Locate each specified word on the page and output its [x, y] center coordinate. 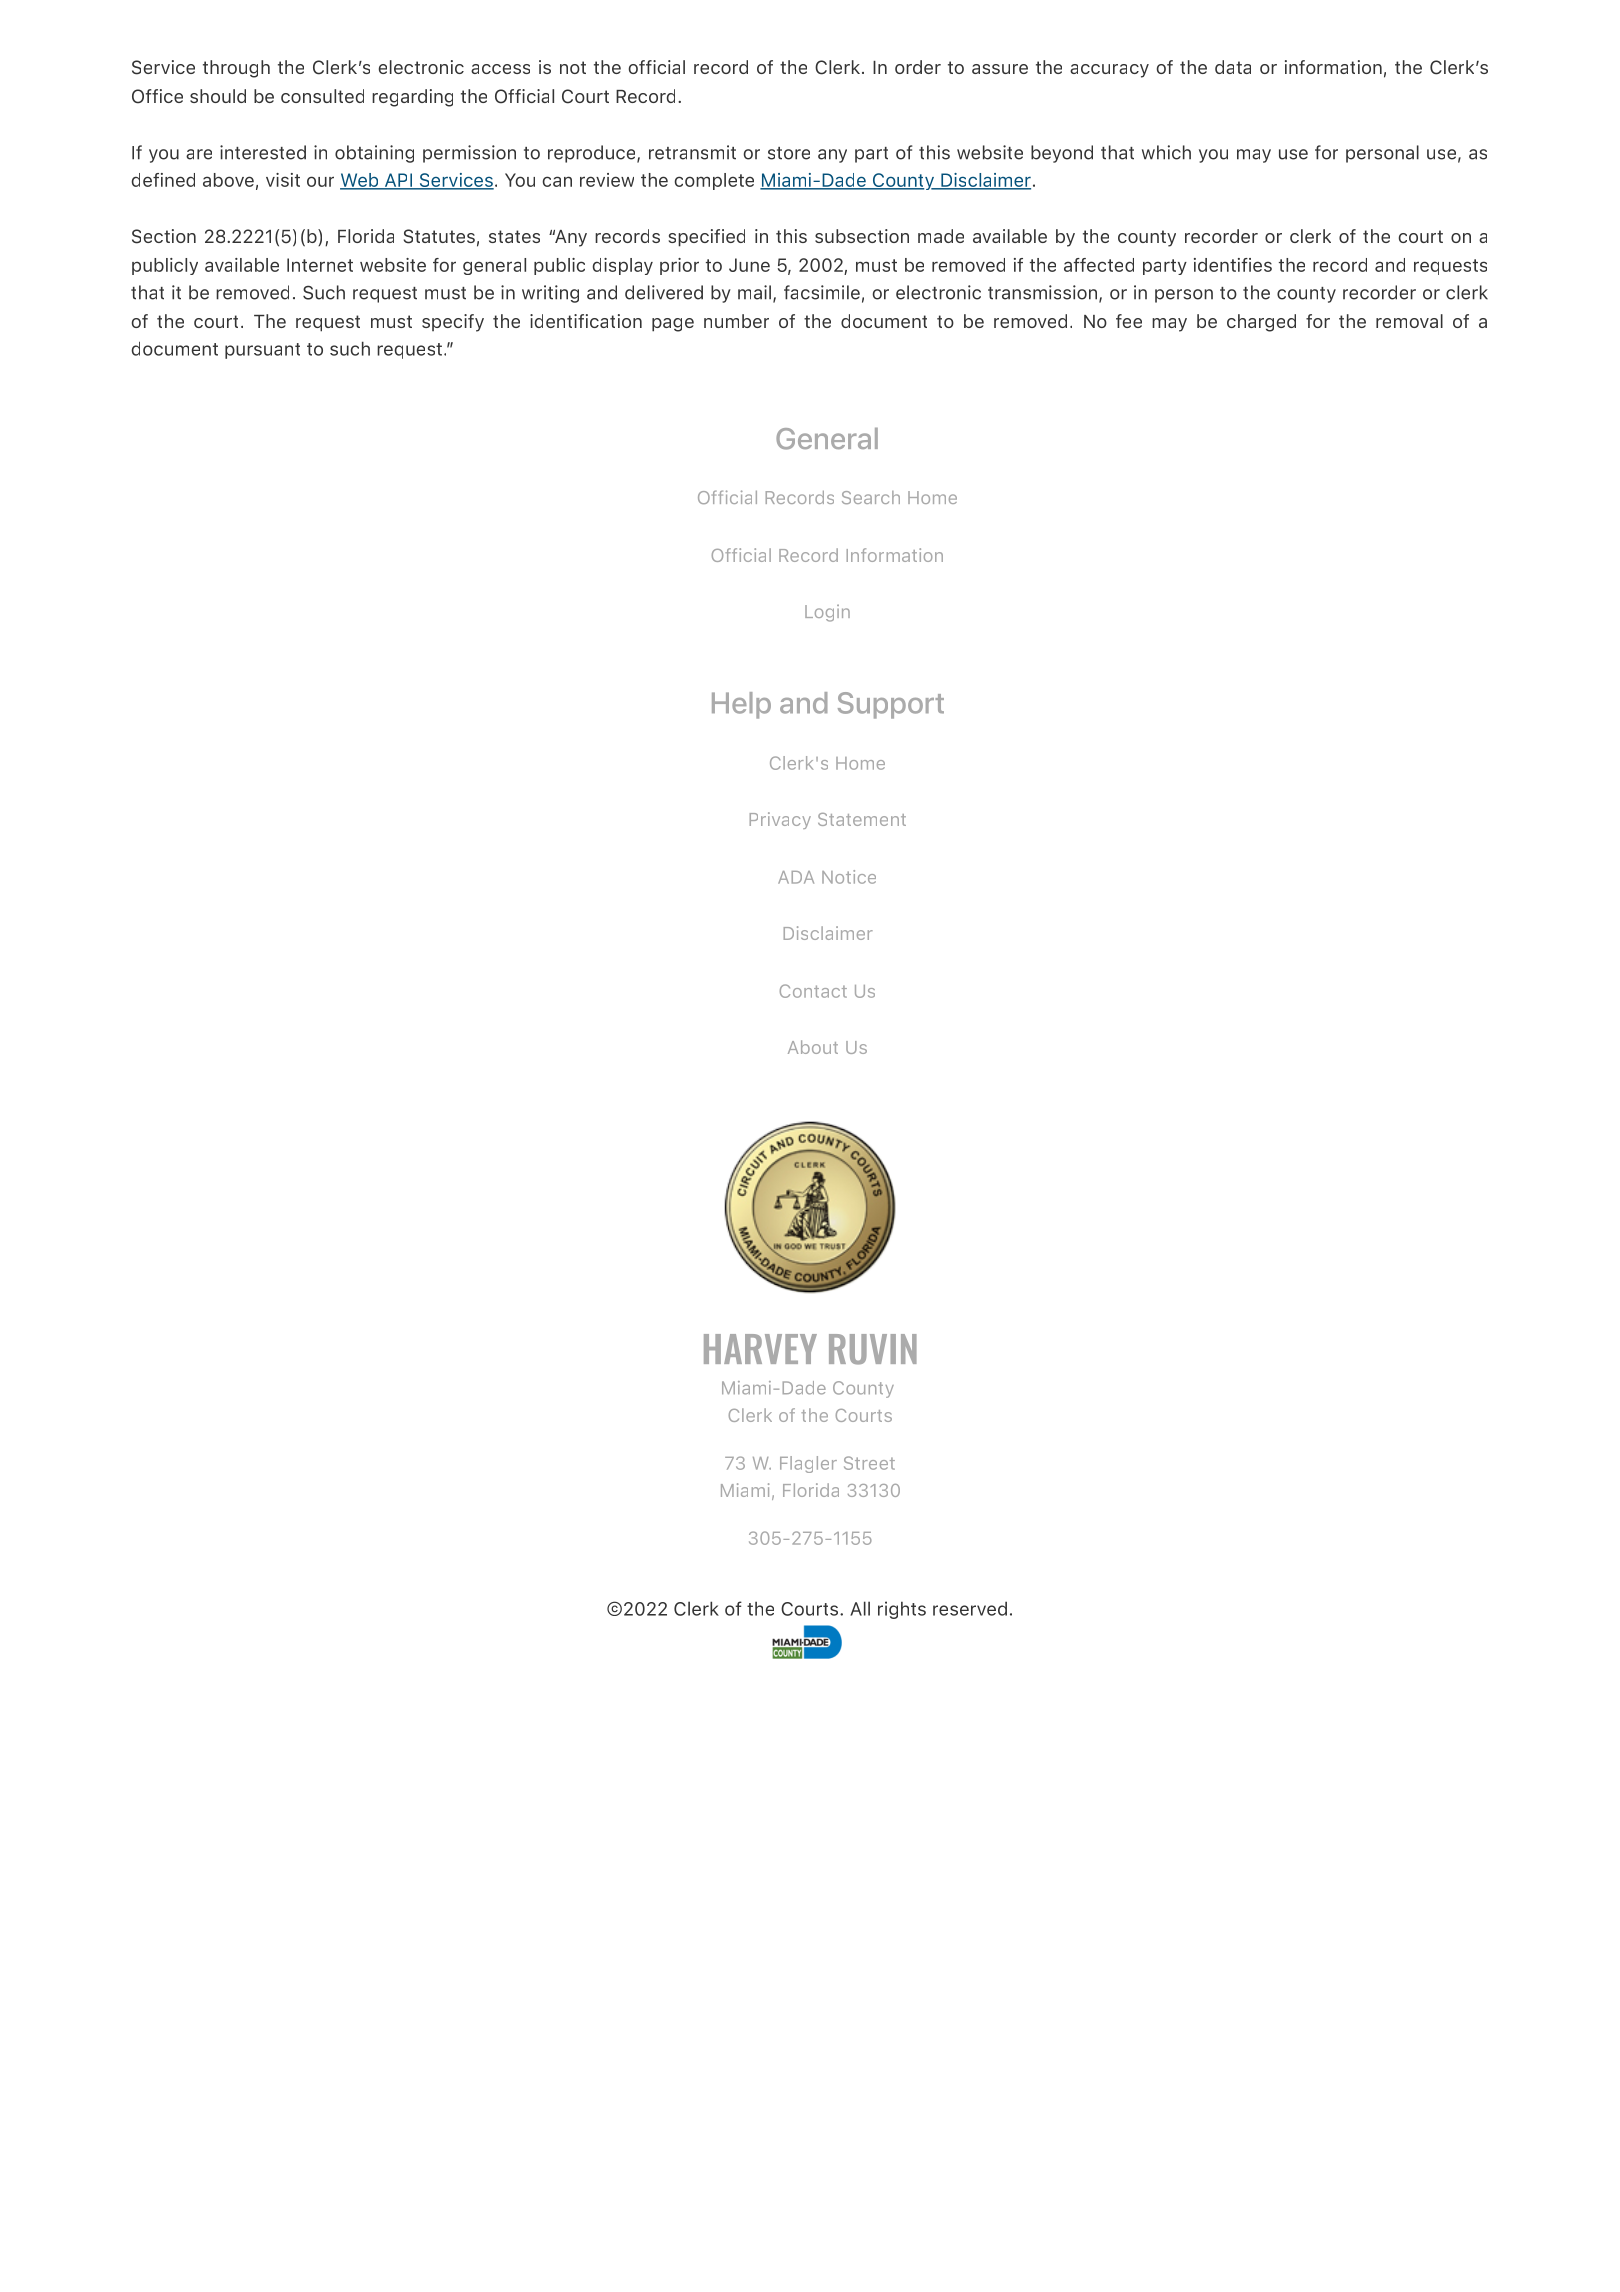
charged [1261, 323]
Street [869, 1463]
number [736, 321]
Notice [849, 877]
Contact [813, 991]
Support [891, 705]
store [789, 153]
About [813, 1047]
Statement [862, 819]
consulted [322, 96]
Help [741, 705]
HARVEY [760, 1349]
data [1233, 67]
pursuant [262, 351]
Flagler [808, 1464]
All [860, 1608]
